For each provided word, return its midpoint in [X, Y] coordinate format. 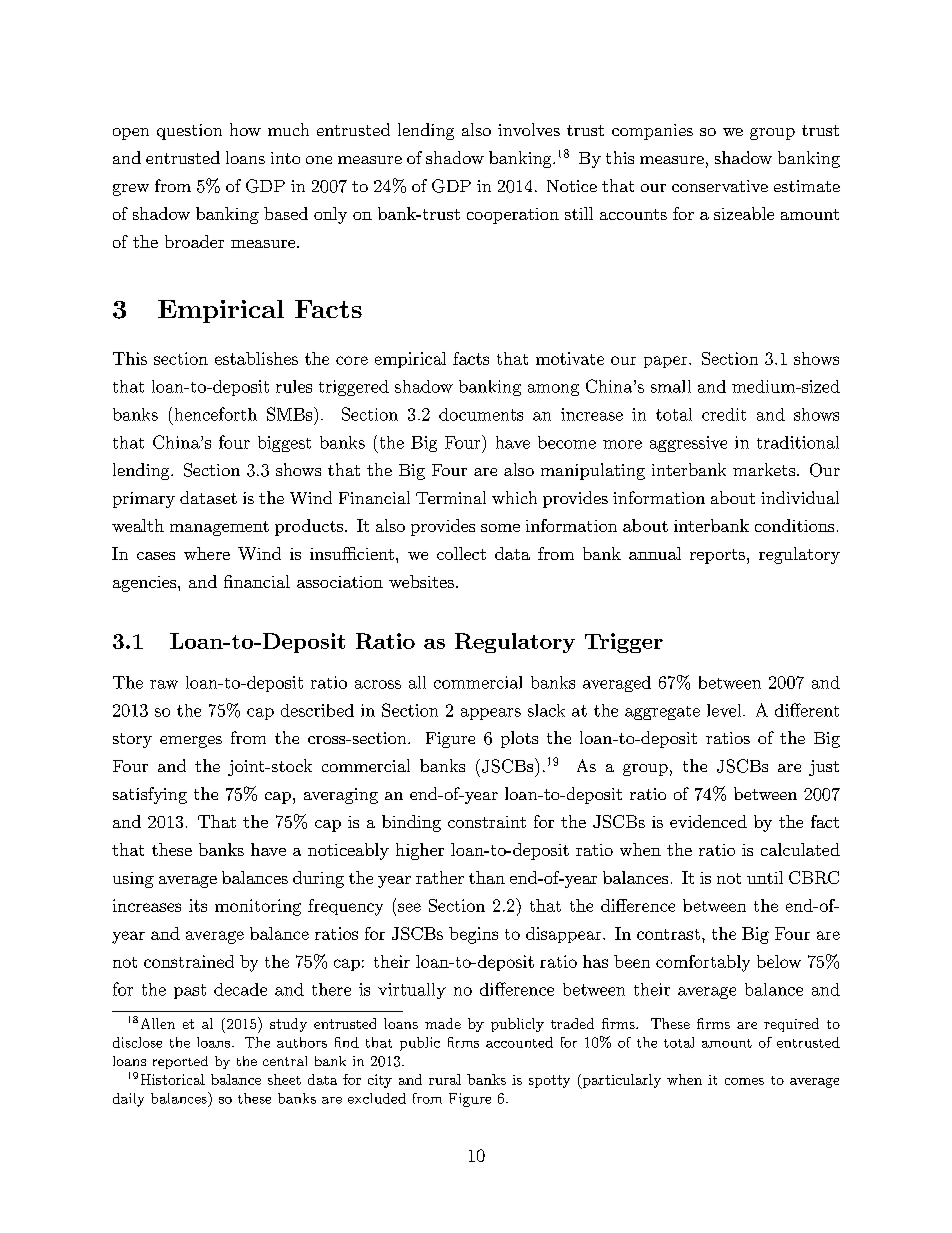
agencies [146, 584]
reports [717, 556]
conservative [720, 186]
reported [180, 1062]
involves [529, 129]
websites [421, 581]
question [189, 132]
